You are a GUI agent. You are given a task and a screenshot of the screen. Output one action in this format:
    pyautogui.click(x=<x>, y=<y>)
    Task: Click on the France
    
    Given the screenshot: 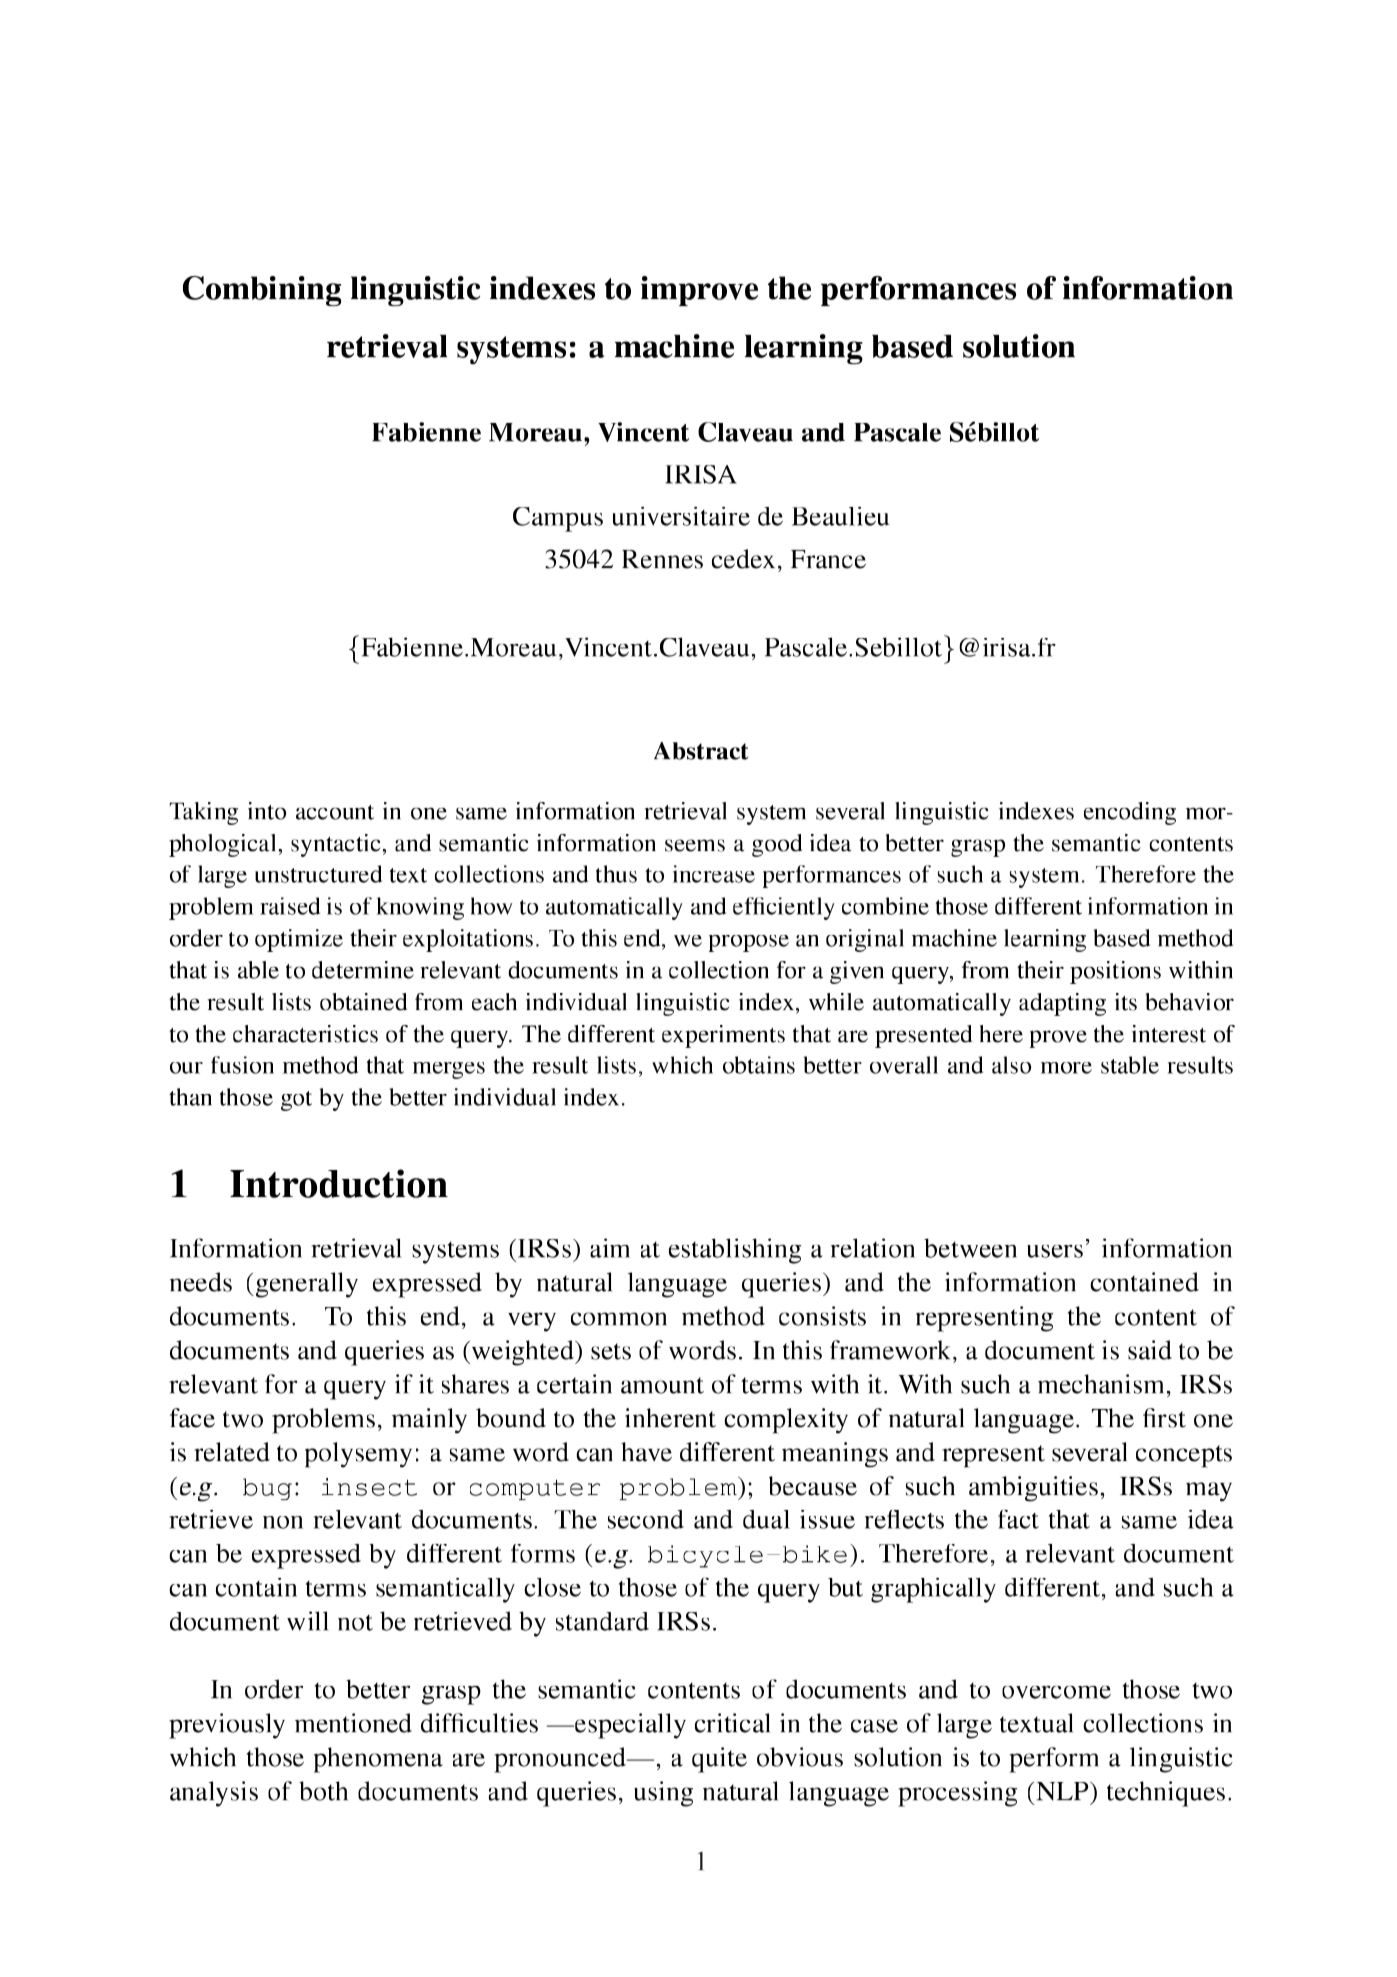 What is the action you would take?
    pyautogui.click(x=828, y=559)
